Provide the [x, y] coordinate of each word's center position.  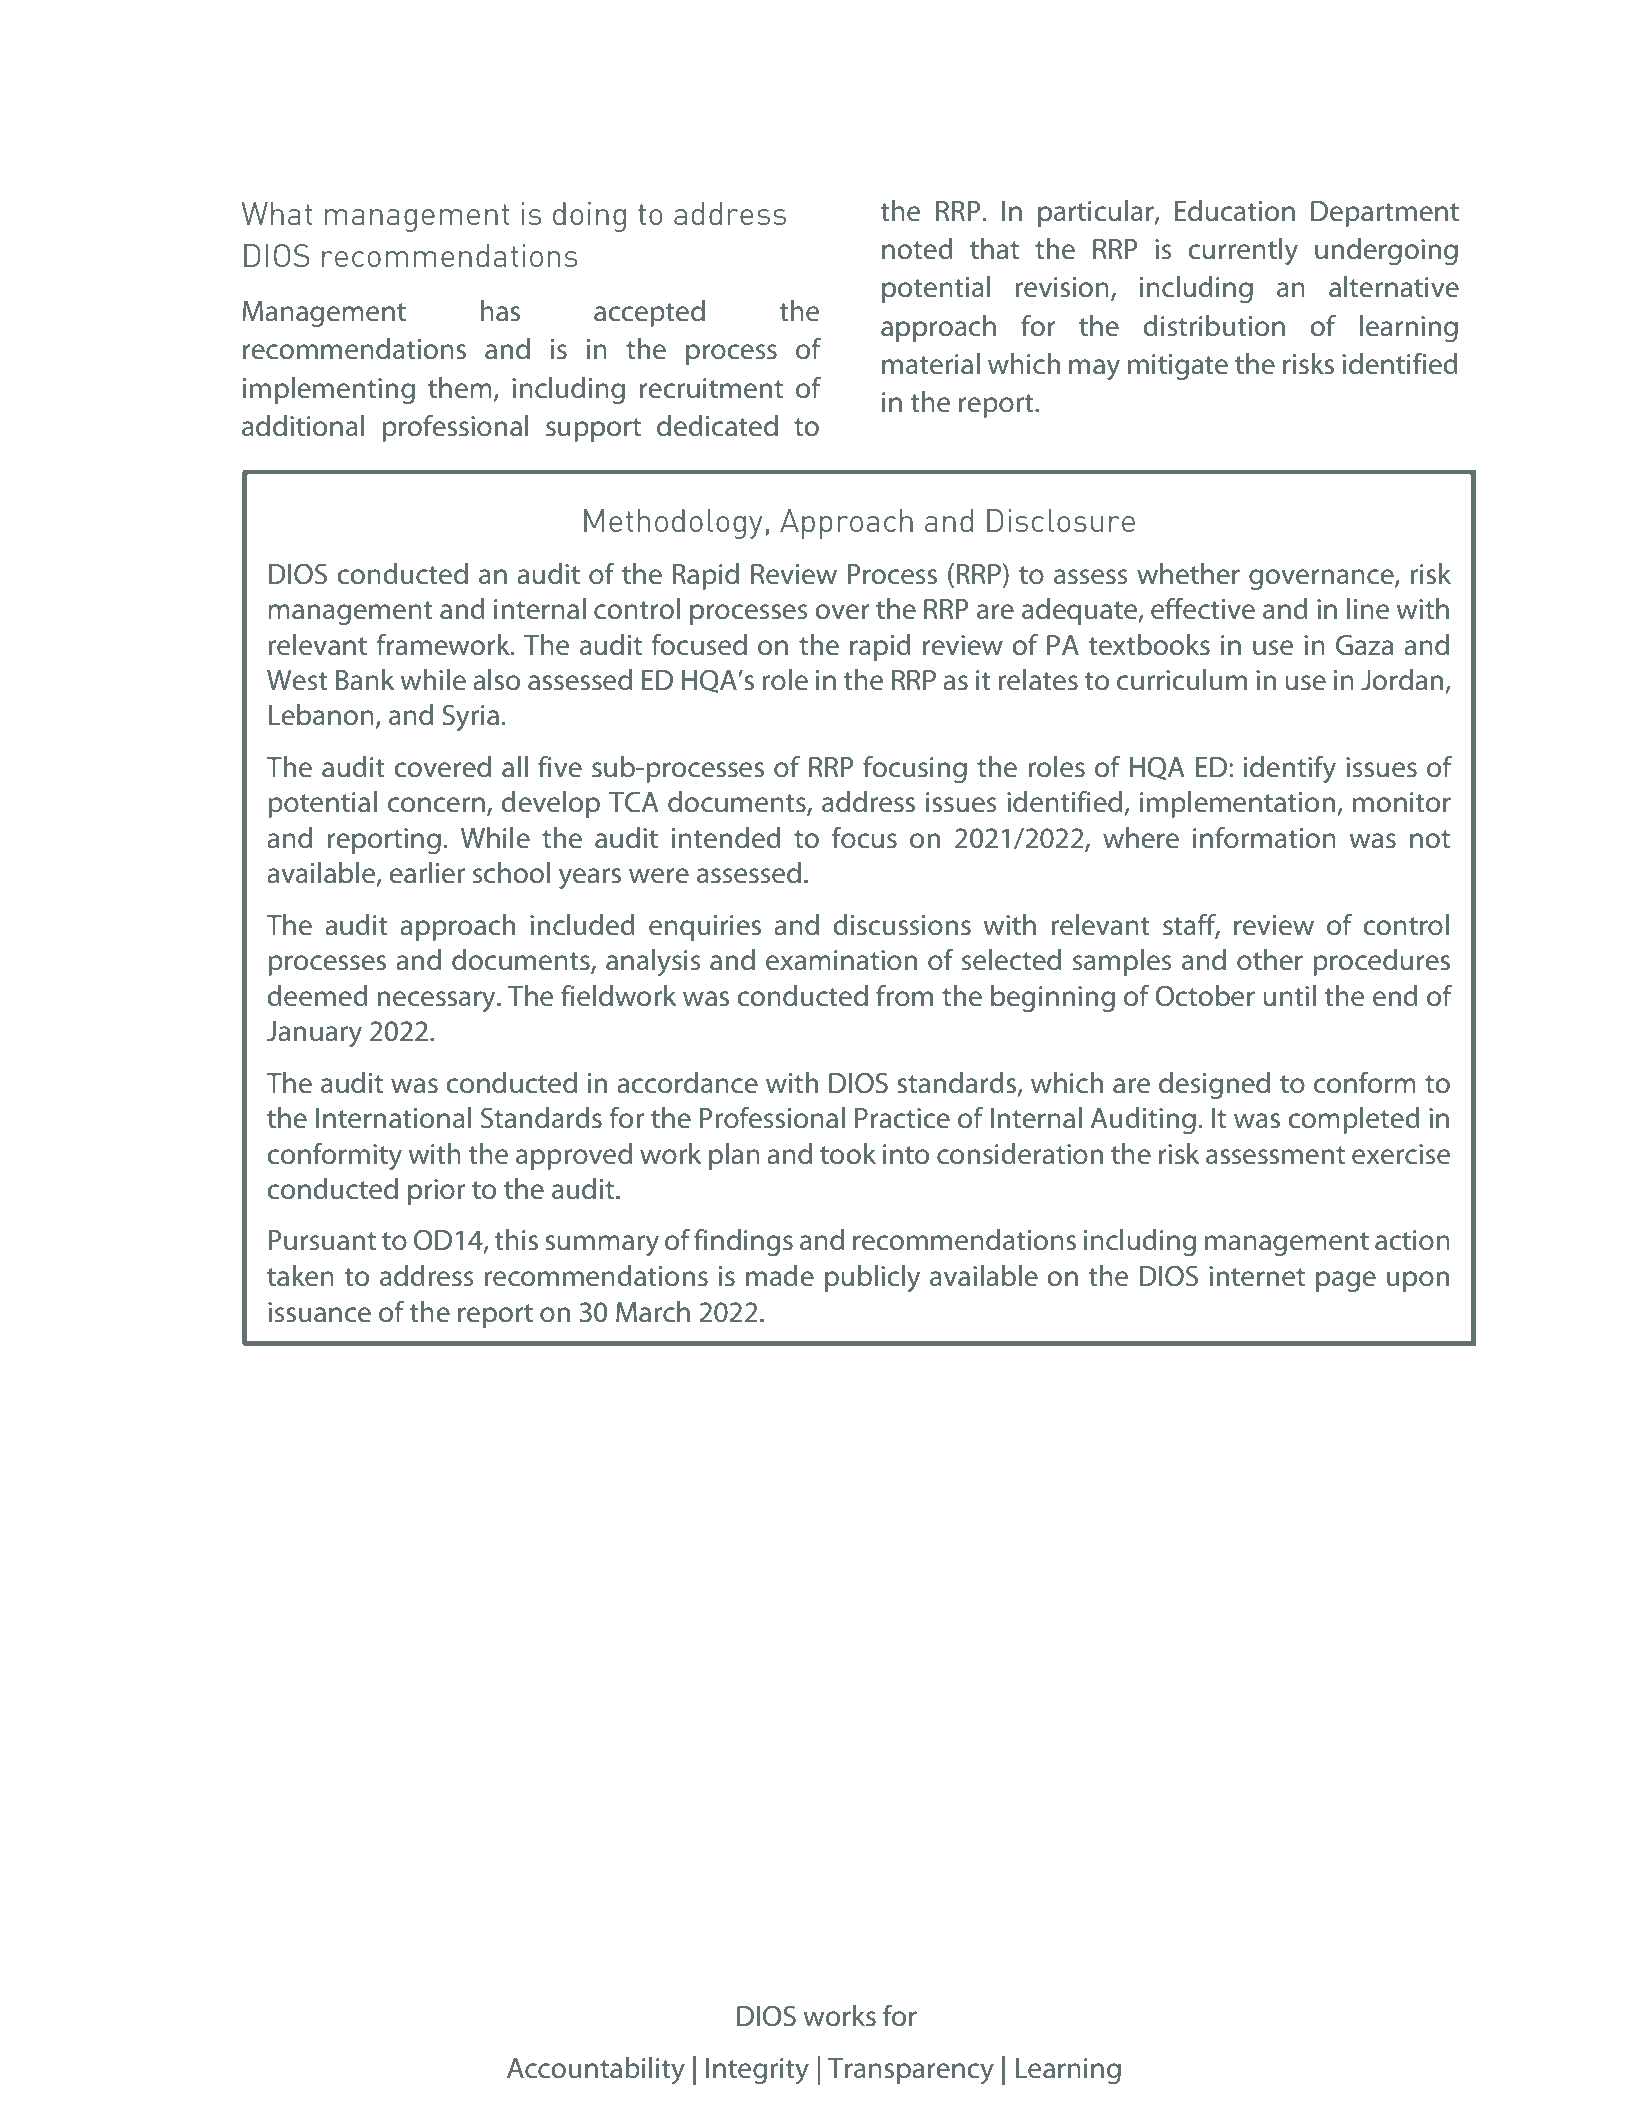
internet [1257, 1276]
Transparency [911, 2071]
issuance [319, 1312]
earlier [427, 873]
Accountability [596, 2071]
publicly [872, 1279]
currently [1243, 252]
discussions [902, 925]
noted [917, 249]
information [1264, 837]
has [500, 311]
